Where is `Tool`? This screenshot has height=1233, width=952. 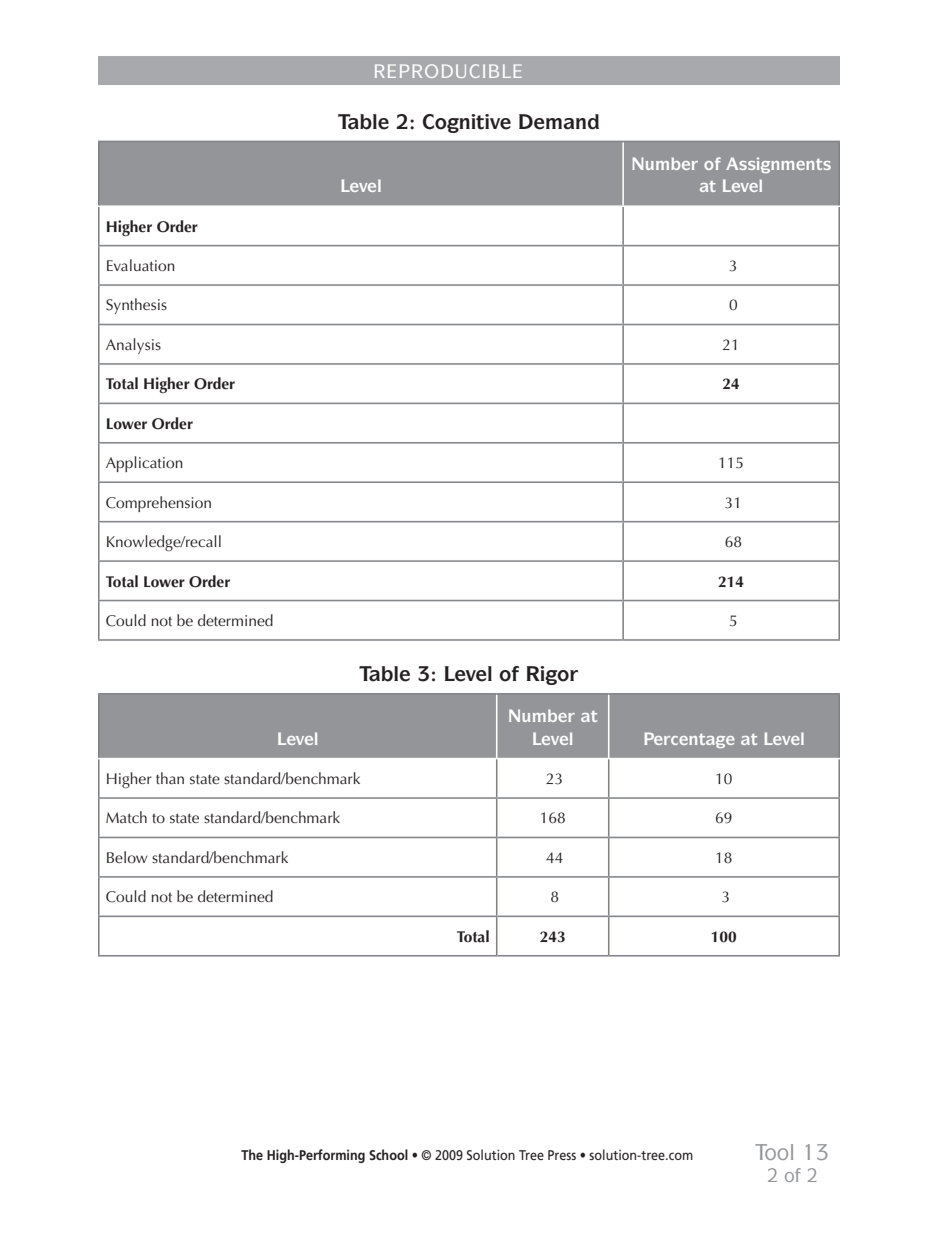 Tool is located at coordinates (774, 1152).
